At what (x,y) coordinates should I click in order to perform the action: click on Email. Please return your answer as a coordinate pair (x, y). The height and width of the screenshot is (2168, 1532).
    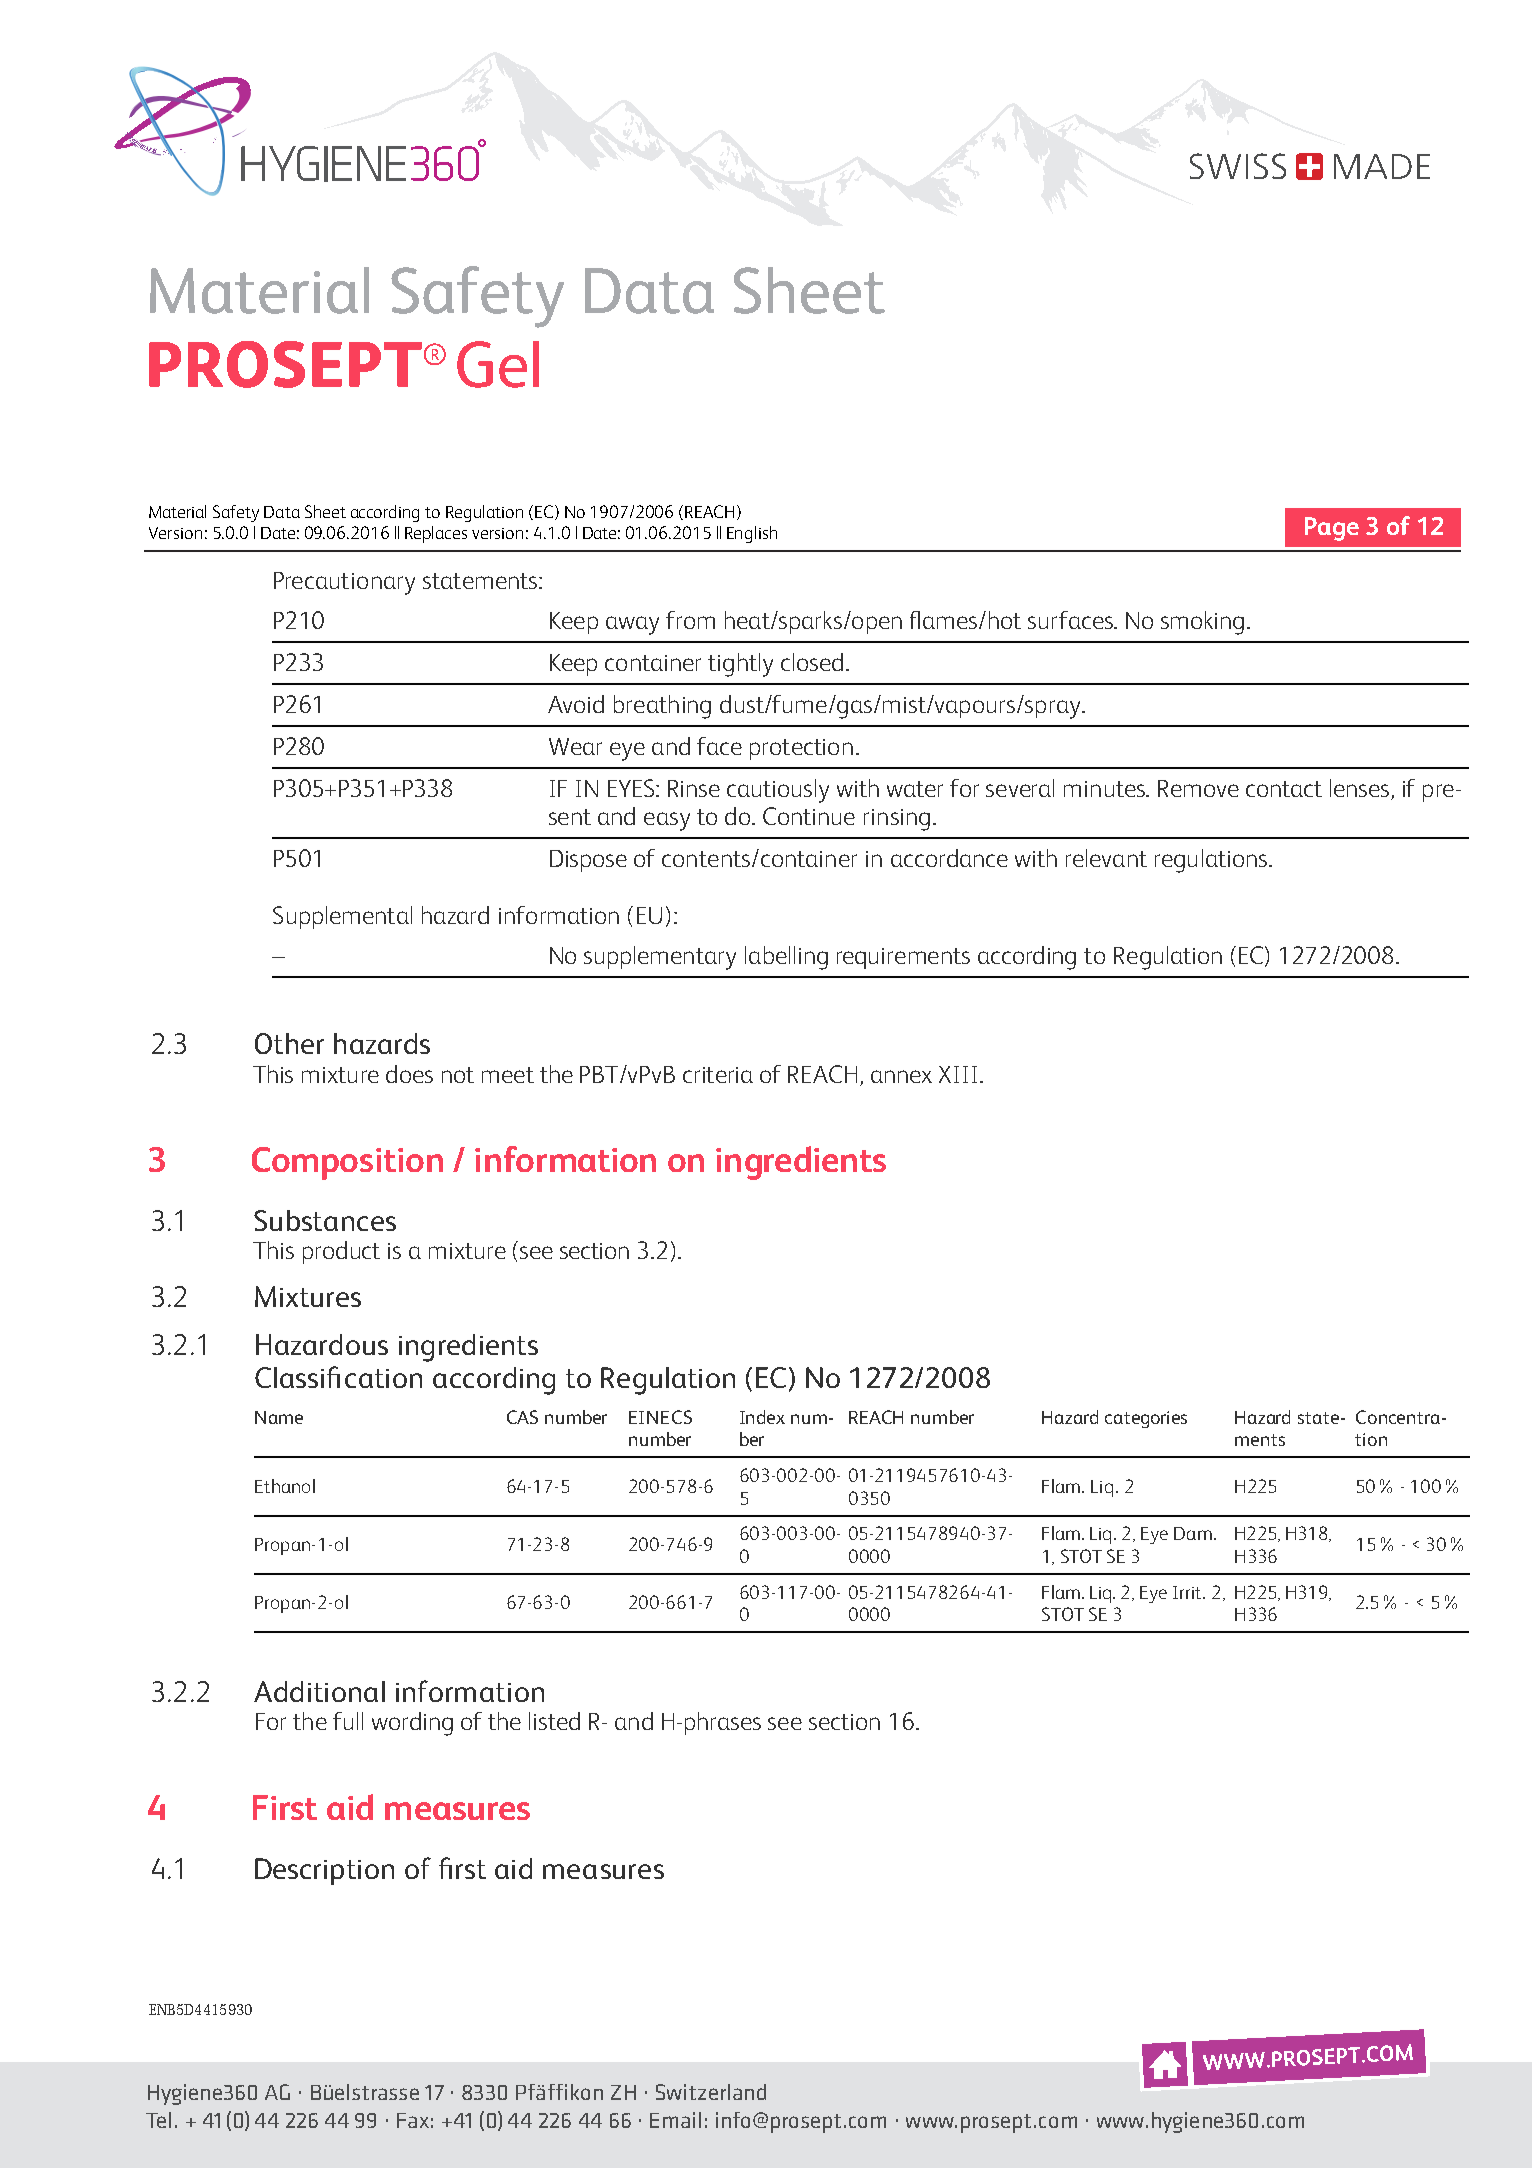
    Looking at the image, I should click on (675, 2120).
